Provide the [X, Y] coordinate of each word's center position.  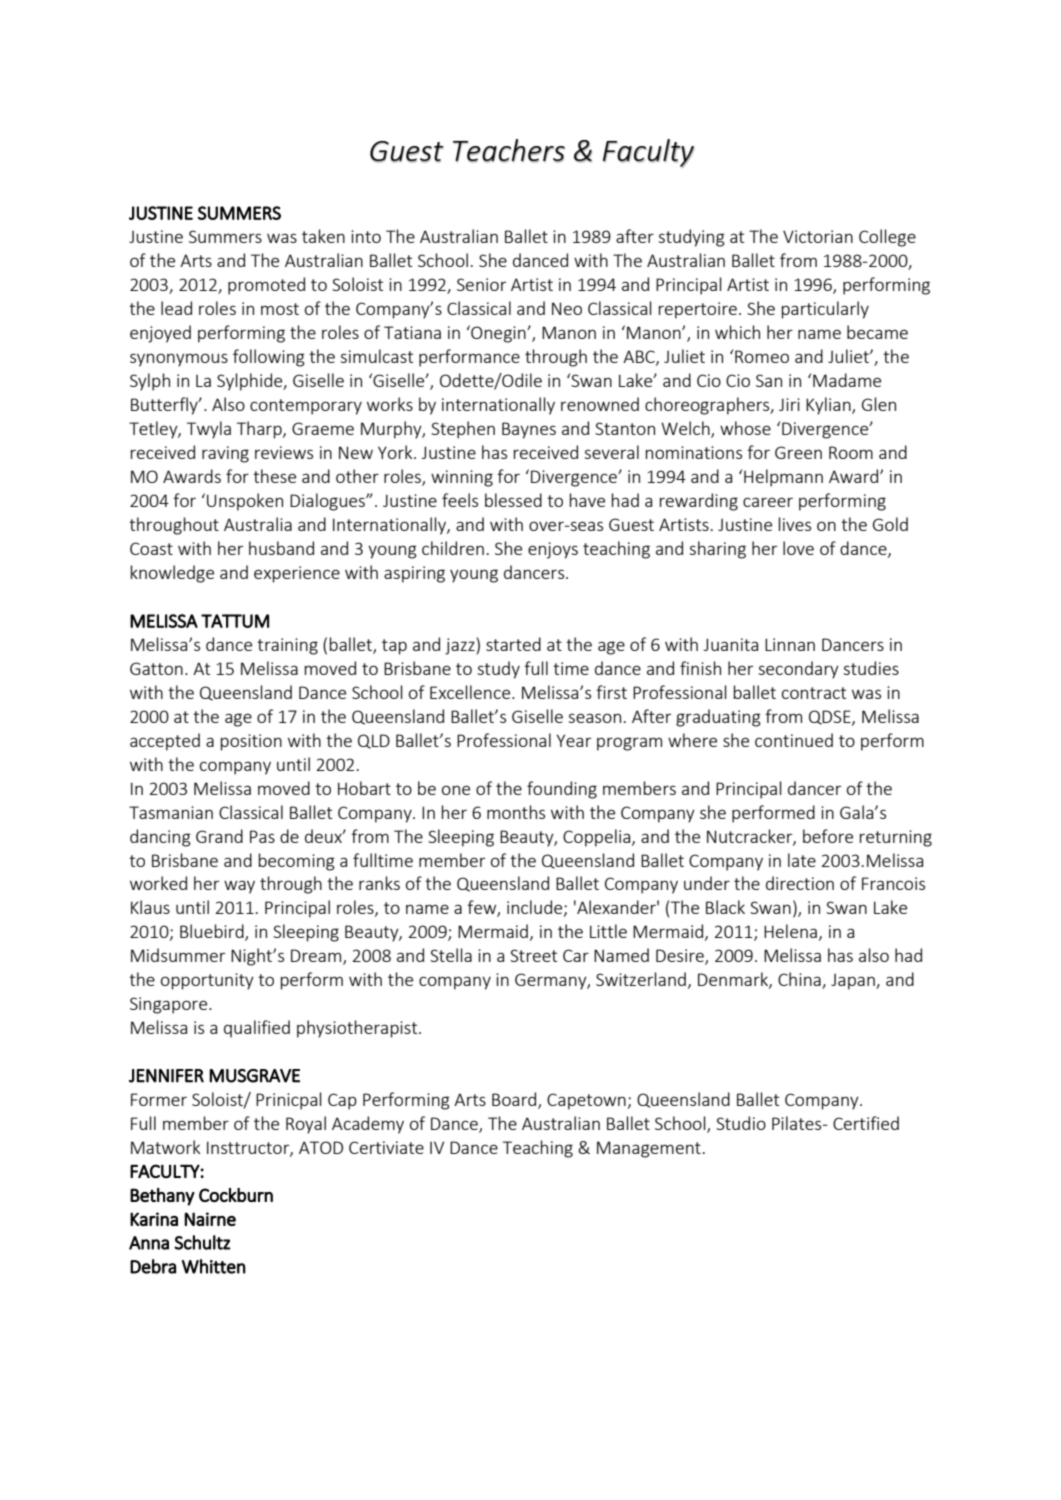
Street [533, 955]
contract [814, 693]
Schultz [202, 1242]
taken [323, 236]
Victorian [818, 236]
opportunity [207, 981]
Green [798, 452]
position [251, 742]
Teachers [509, 150]
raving [225, 454]
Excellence [471, 692]
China [800, 980]
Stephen [463, 430]
